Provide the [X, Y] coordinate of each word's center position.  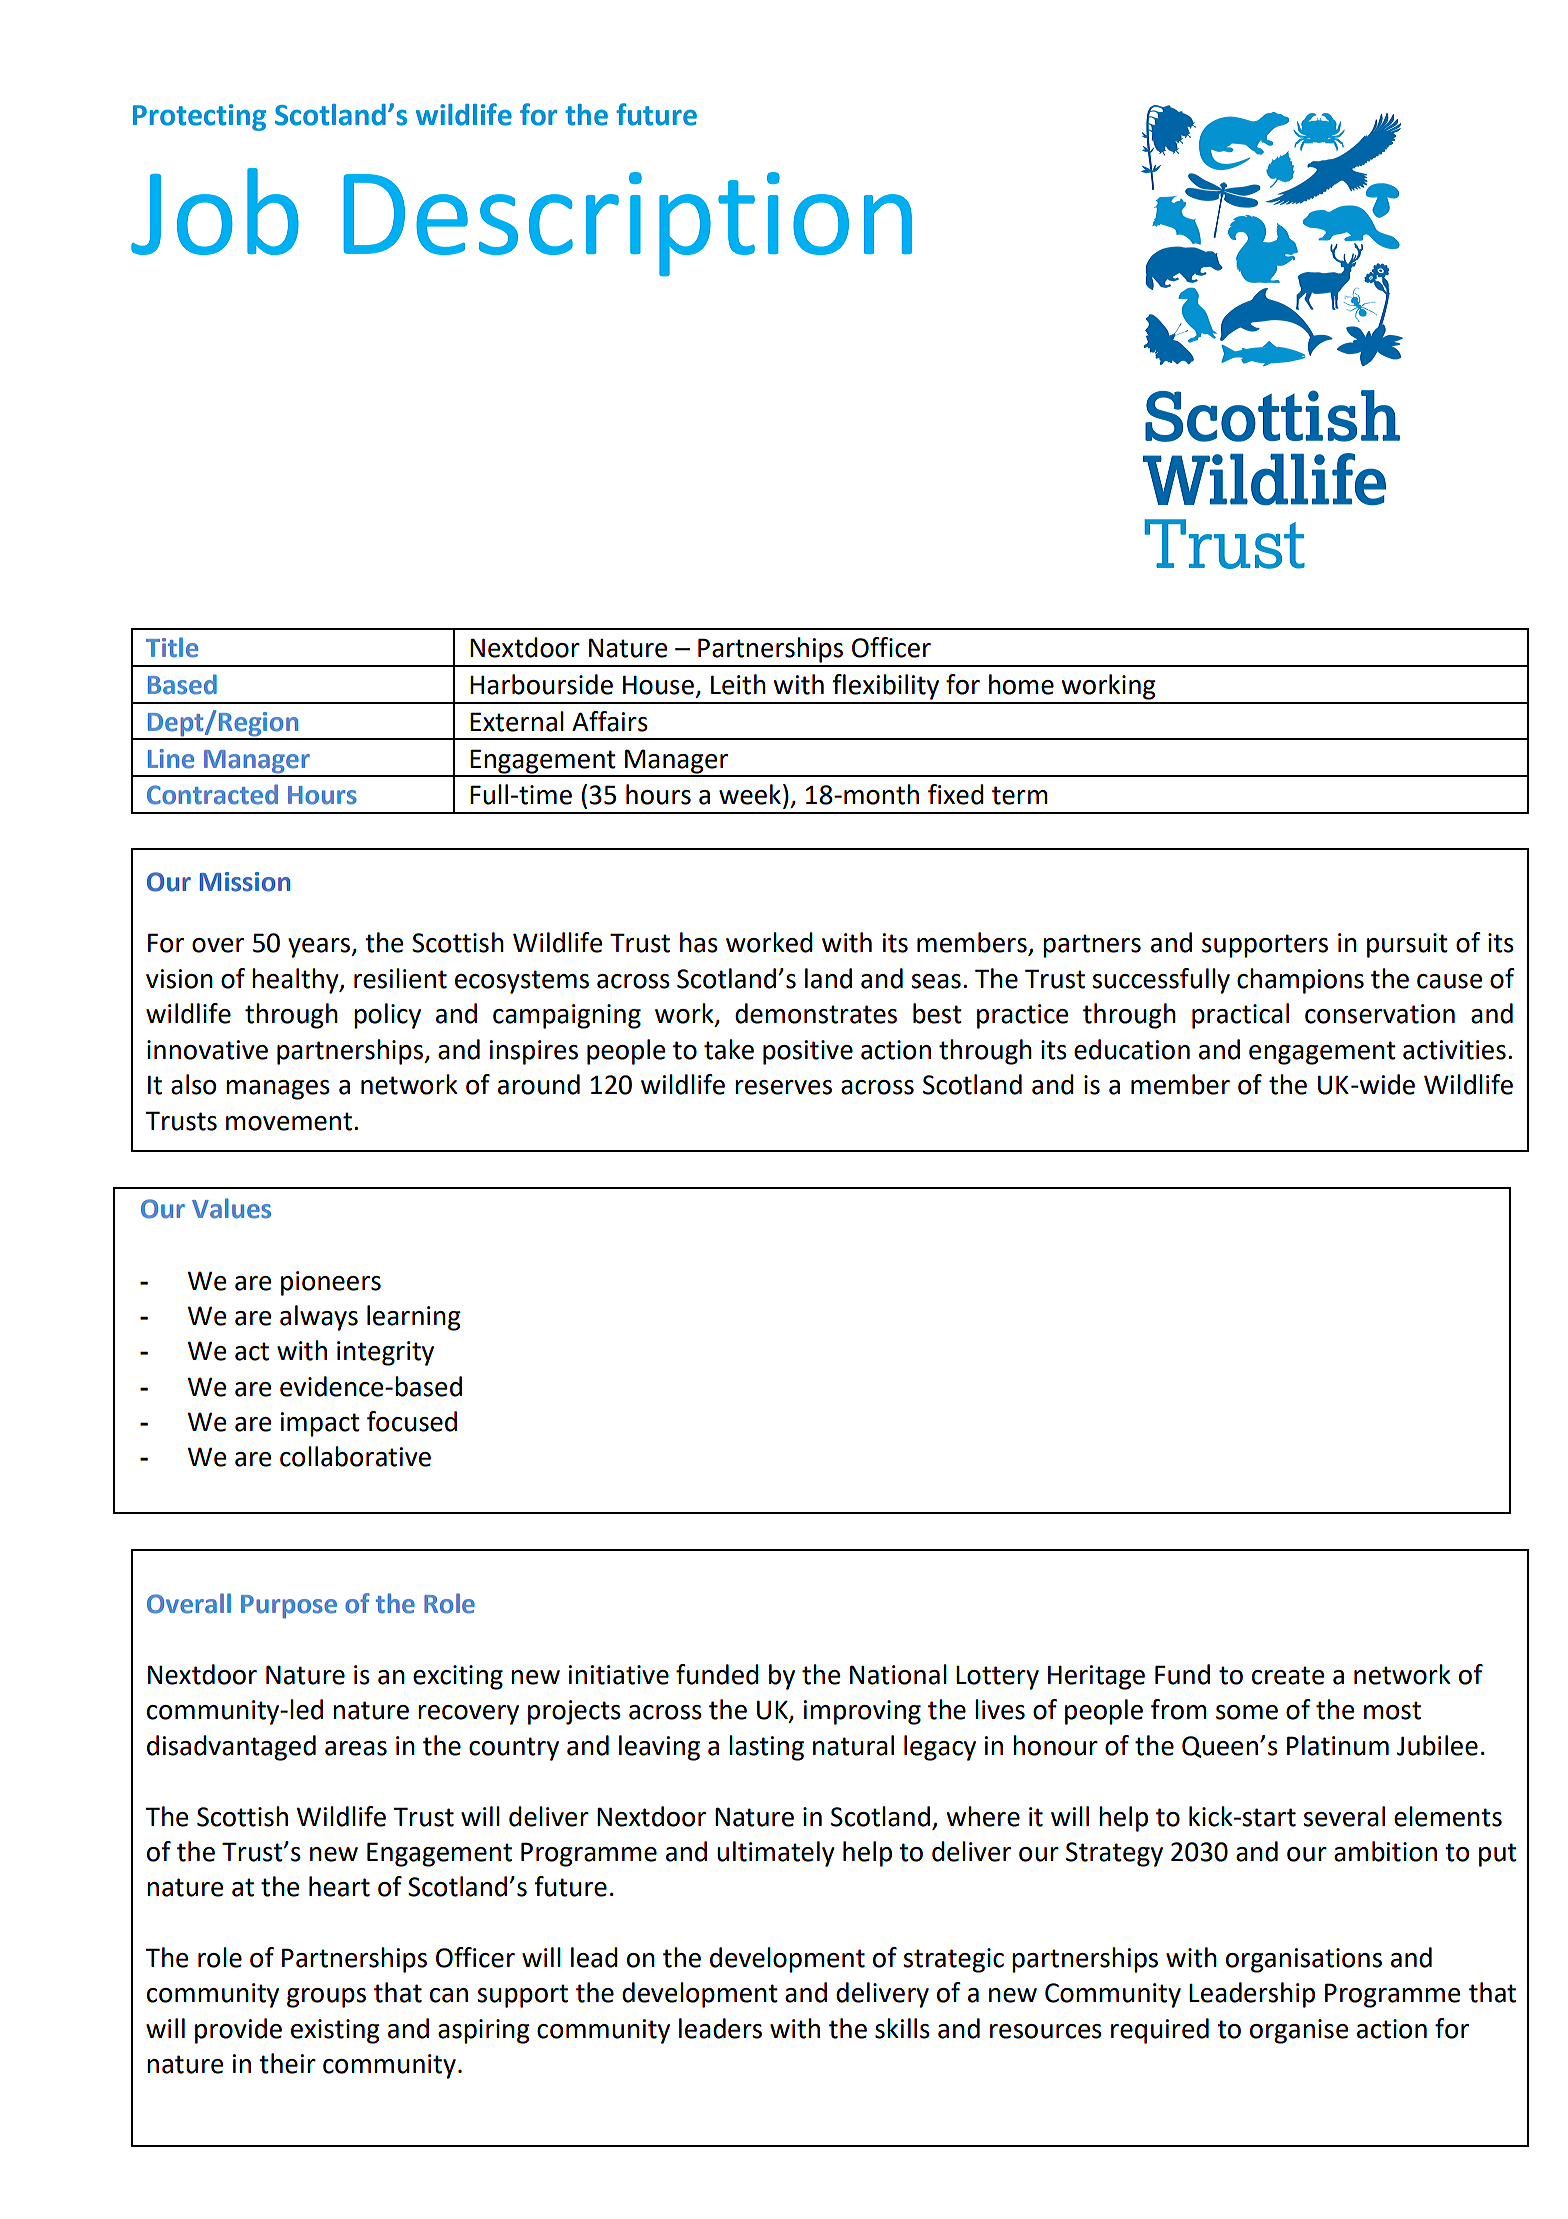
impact [320, 1424]
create [1288, 1675]
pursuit [1407, 945]
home [1021, 684]
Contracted [212, 794]
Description [627, 224]
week [750, 794]
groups [326, 1998]
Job [215, 211]
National [898, 1674]
